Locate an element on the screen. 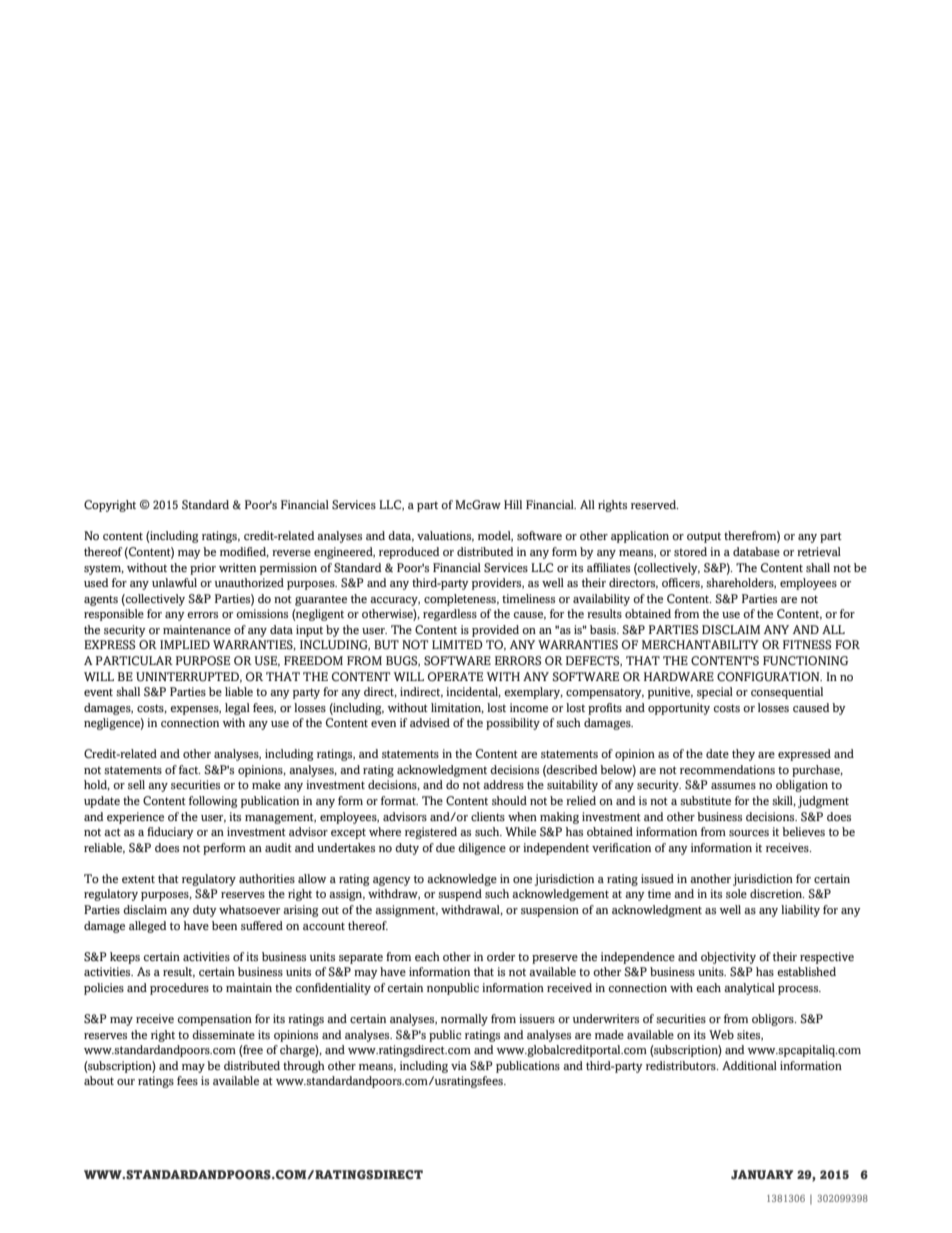 This screenshot has height=1233, width=952. objectivity is located at coordinates (728, 958).
